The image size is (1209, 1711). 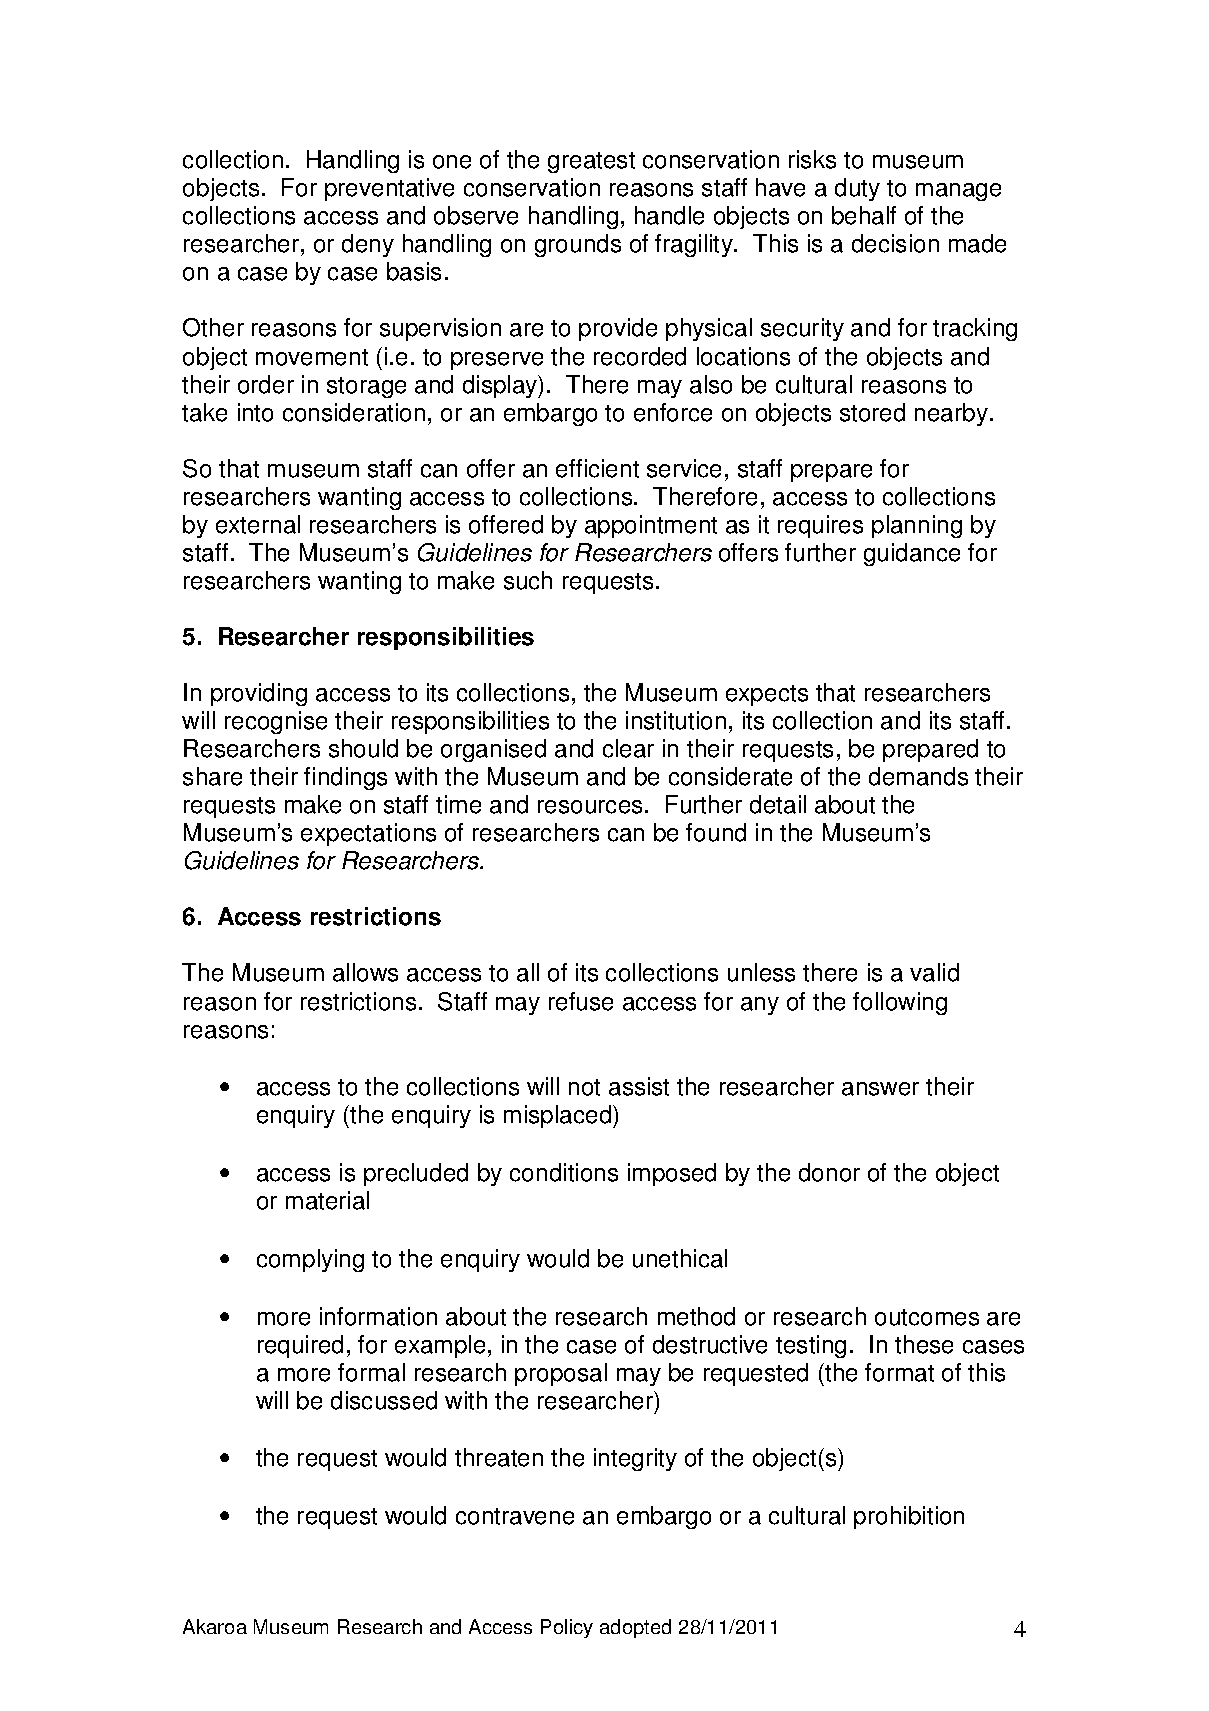 What do you see at coordinates (567, 1628) in the document?
I see `Policy` at bounding box center [567, 1628].
